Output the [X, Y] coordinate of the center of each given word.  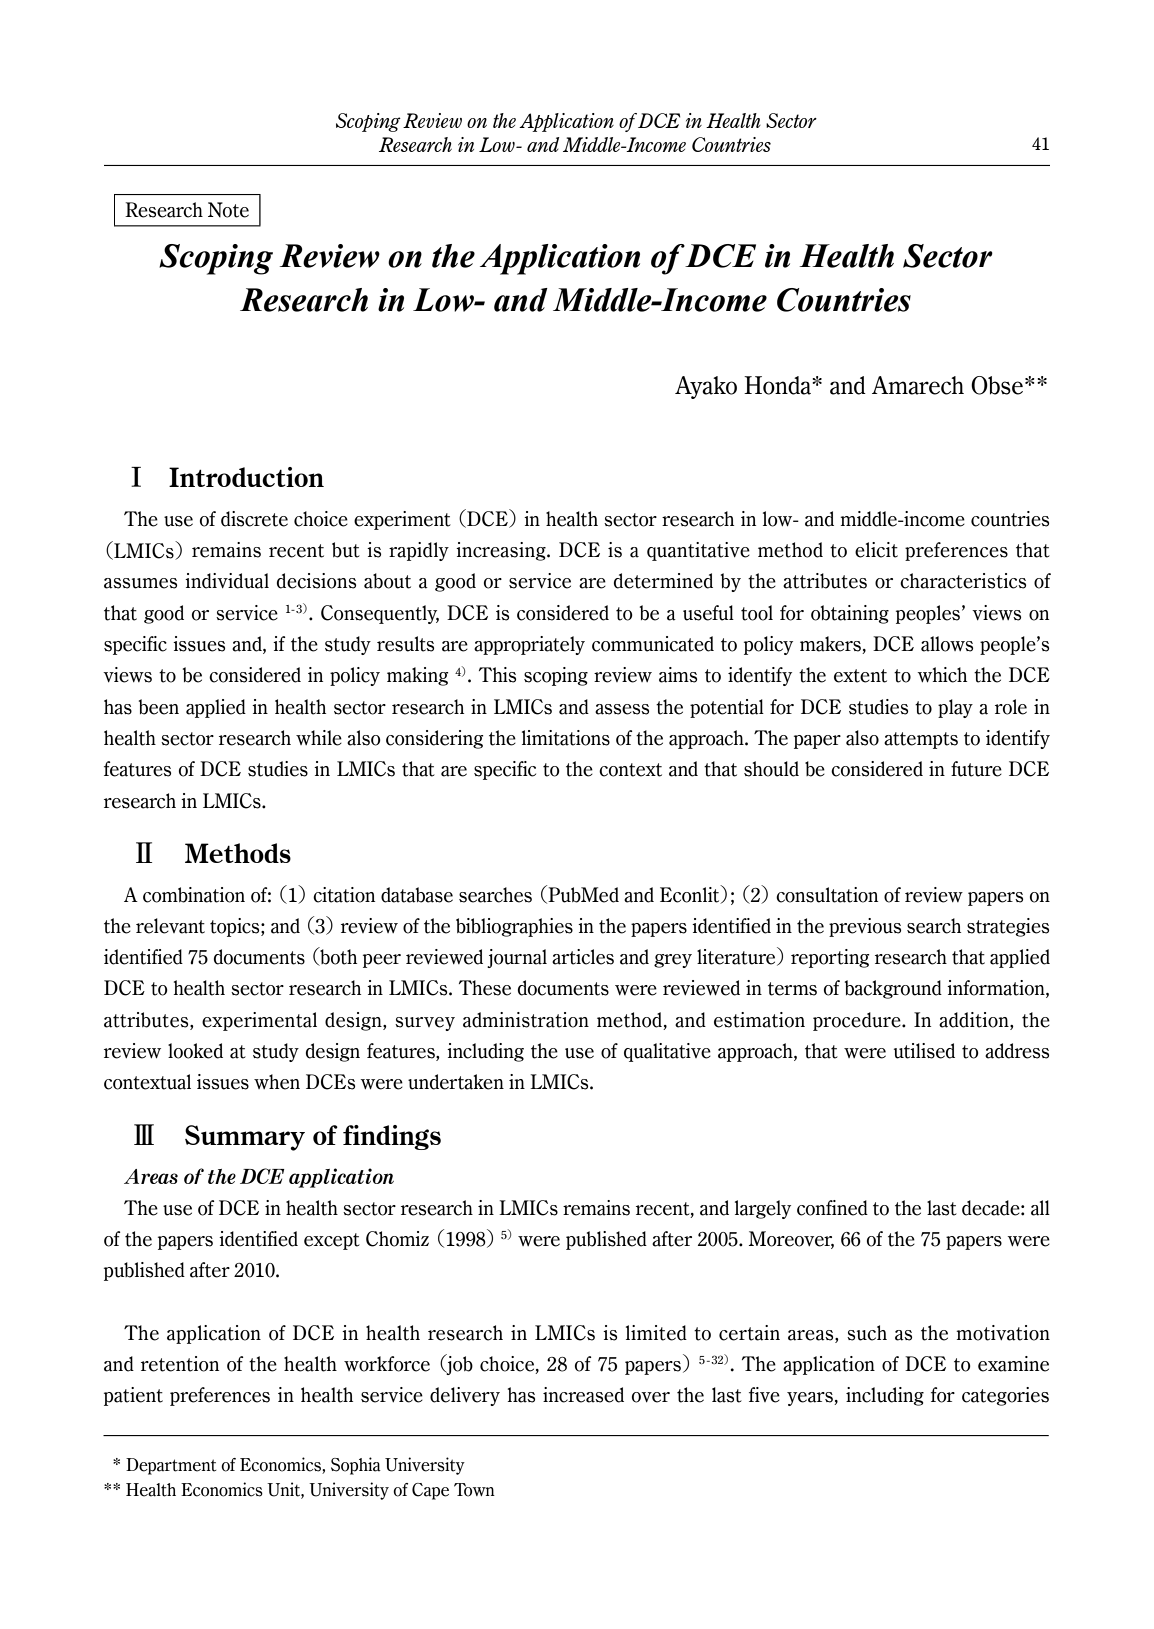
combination [194, 895]
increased [583, 1395]
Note [228, 210]
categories [1005, 1396]
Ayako [706, 387]
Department [171, 1466]
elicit [876, 550]
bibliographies [514, 927]
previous [865, 927]
